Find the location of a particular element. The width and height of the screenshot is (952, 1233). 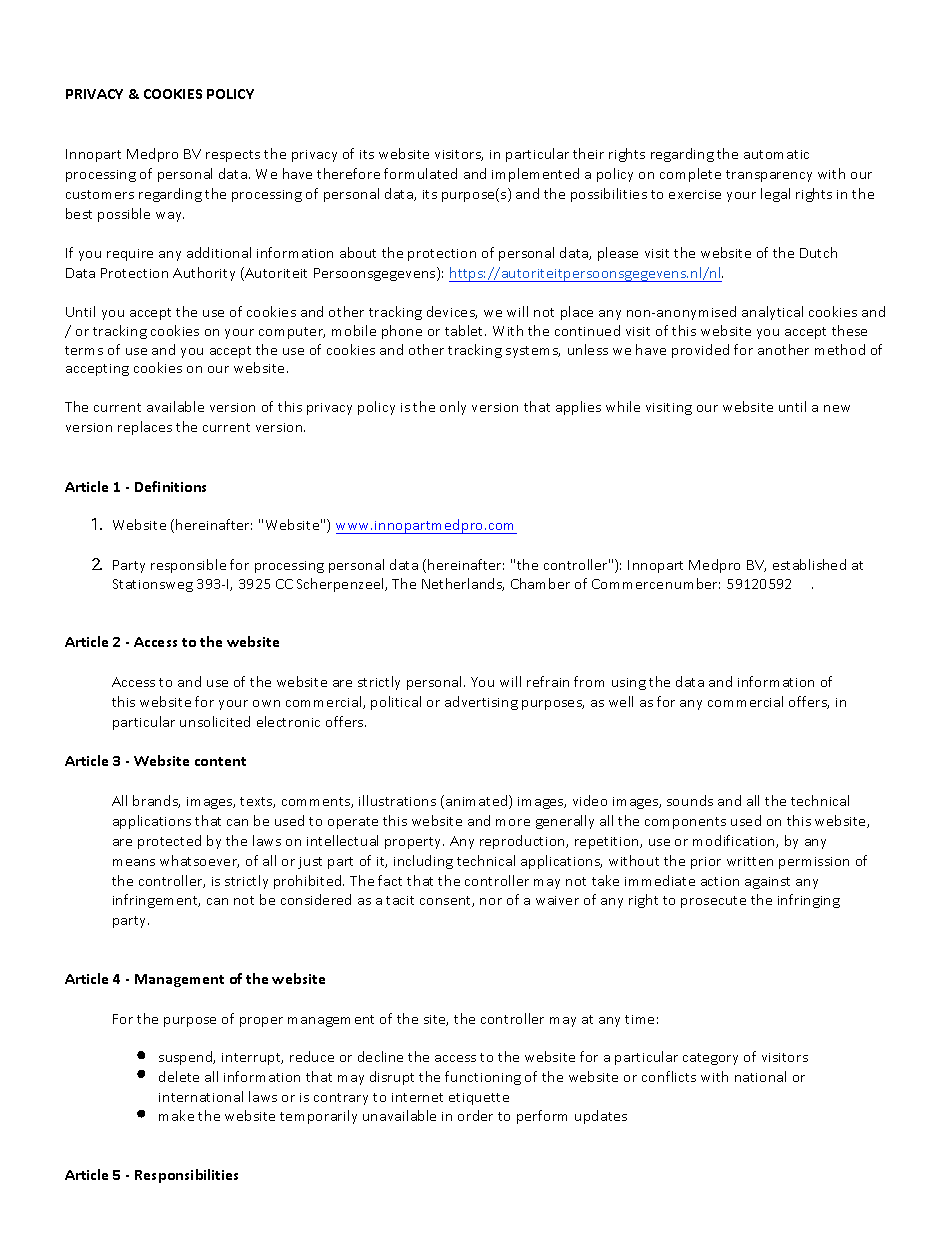

way is located at coordinates (170, 217).
